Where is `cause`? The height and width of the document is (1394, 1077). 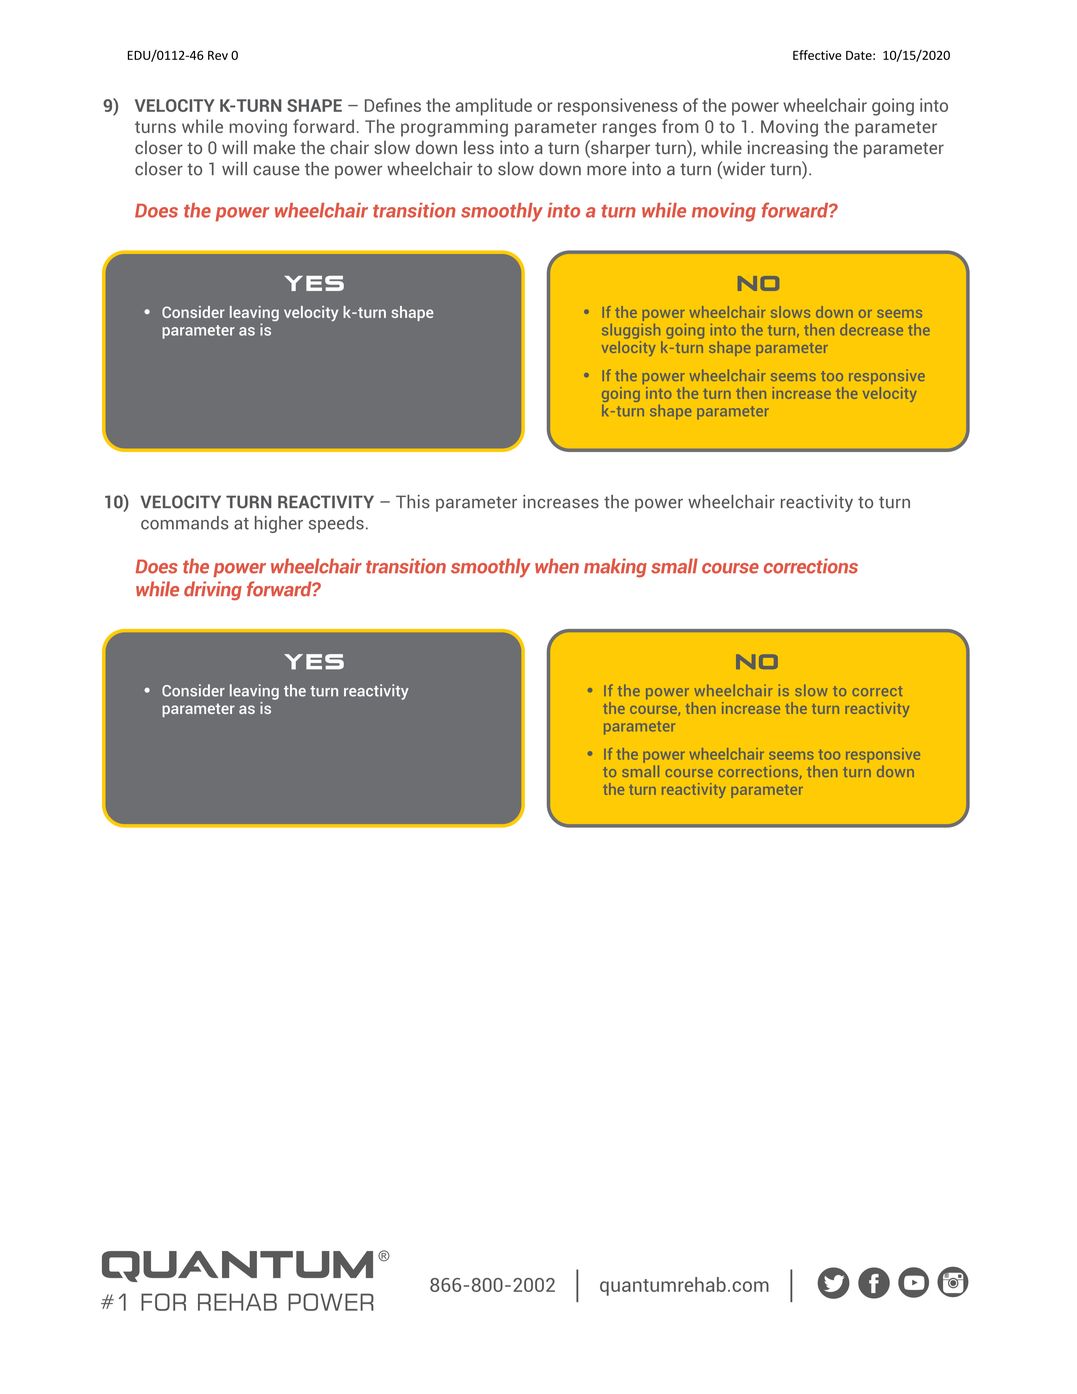 cause is located at coordinates (276, 170).
